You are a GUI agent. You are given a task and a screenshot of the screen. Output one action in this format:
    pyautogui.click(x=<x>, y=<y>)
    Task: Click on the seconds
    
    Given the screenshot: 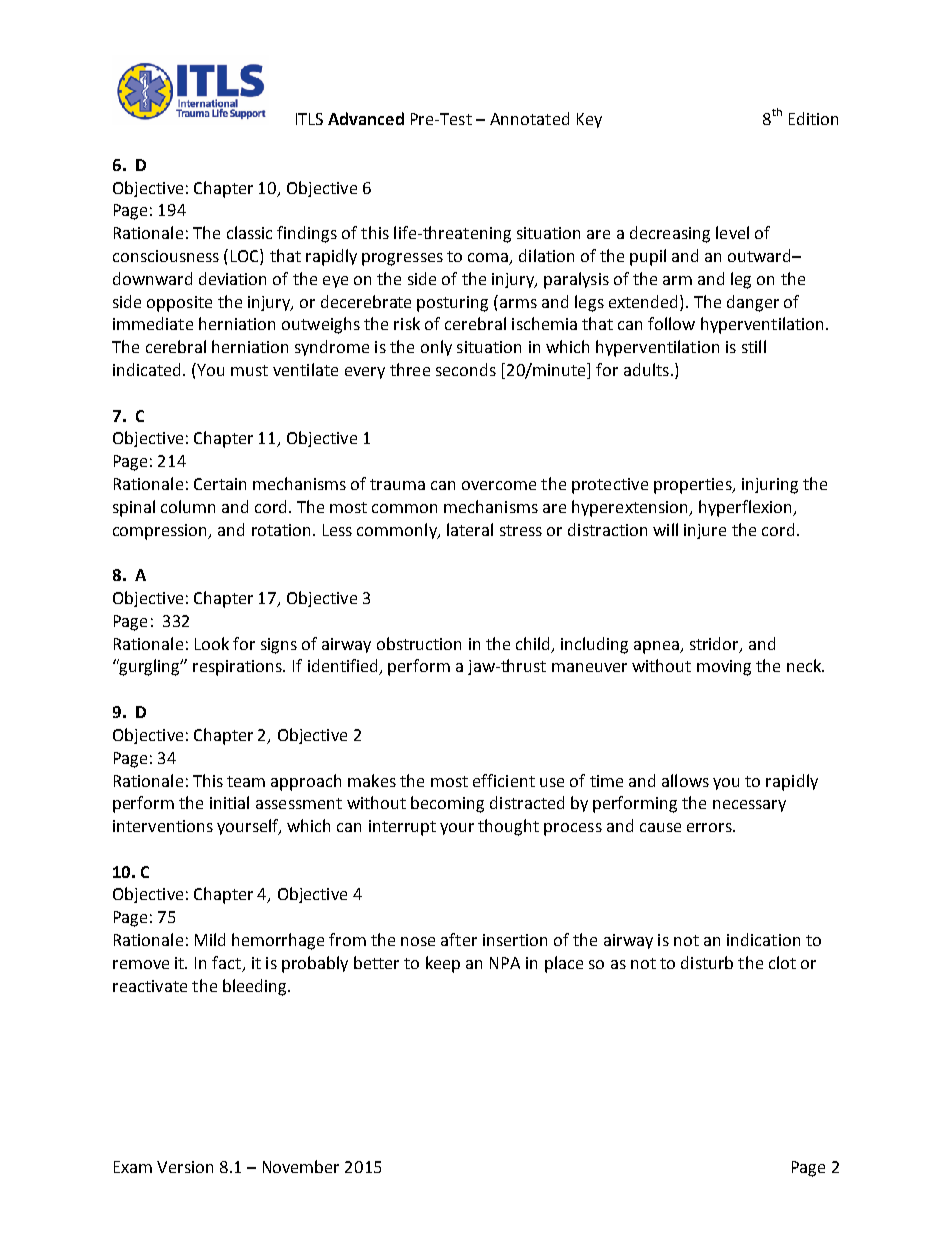 What is the action you would take?
    pyautogui.click(x=466, y=369)
